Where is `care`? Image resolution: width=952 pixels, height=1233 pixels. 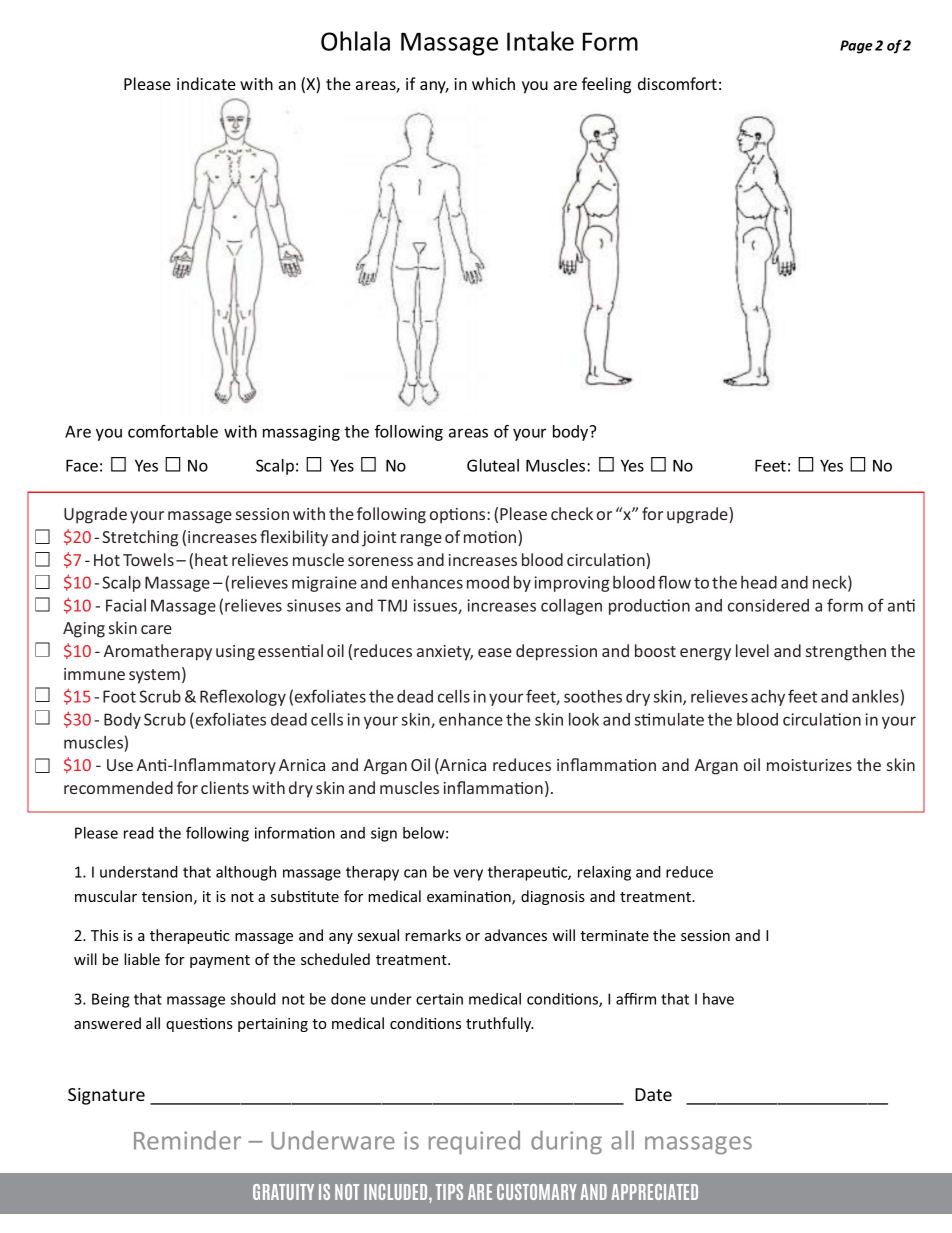
care is located at coordinates (156, 629).
